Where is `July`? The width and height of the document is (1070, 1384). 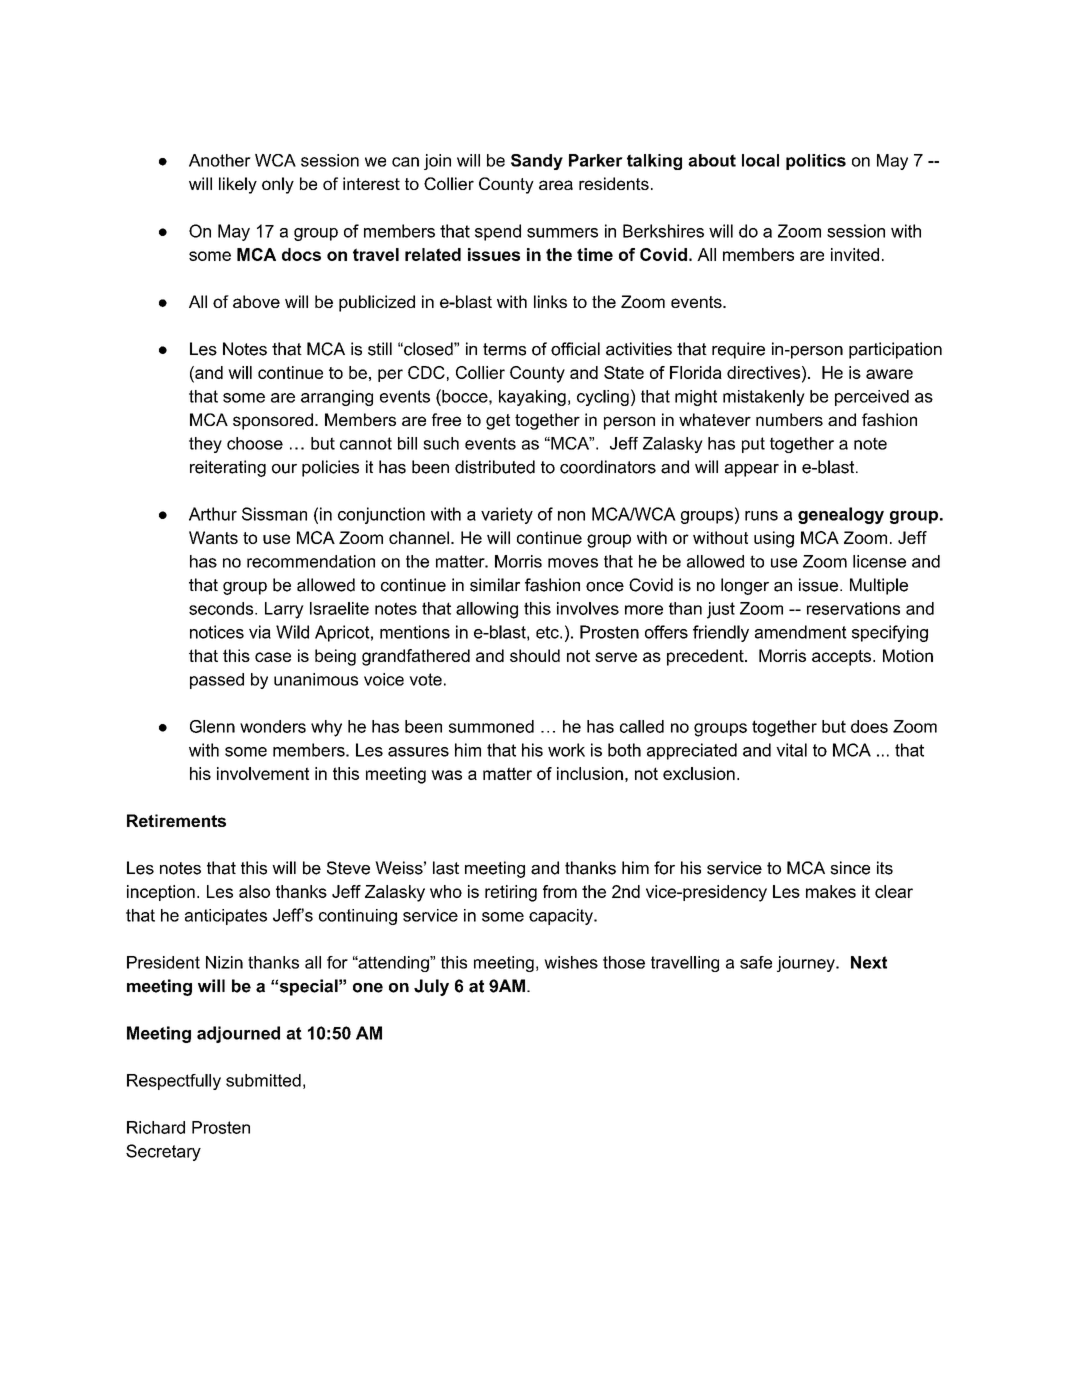 July is located at coordinates (431, 987).
